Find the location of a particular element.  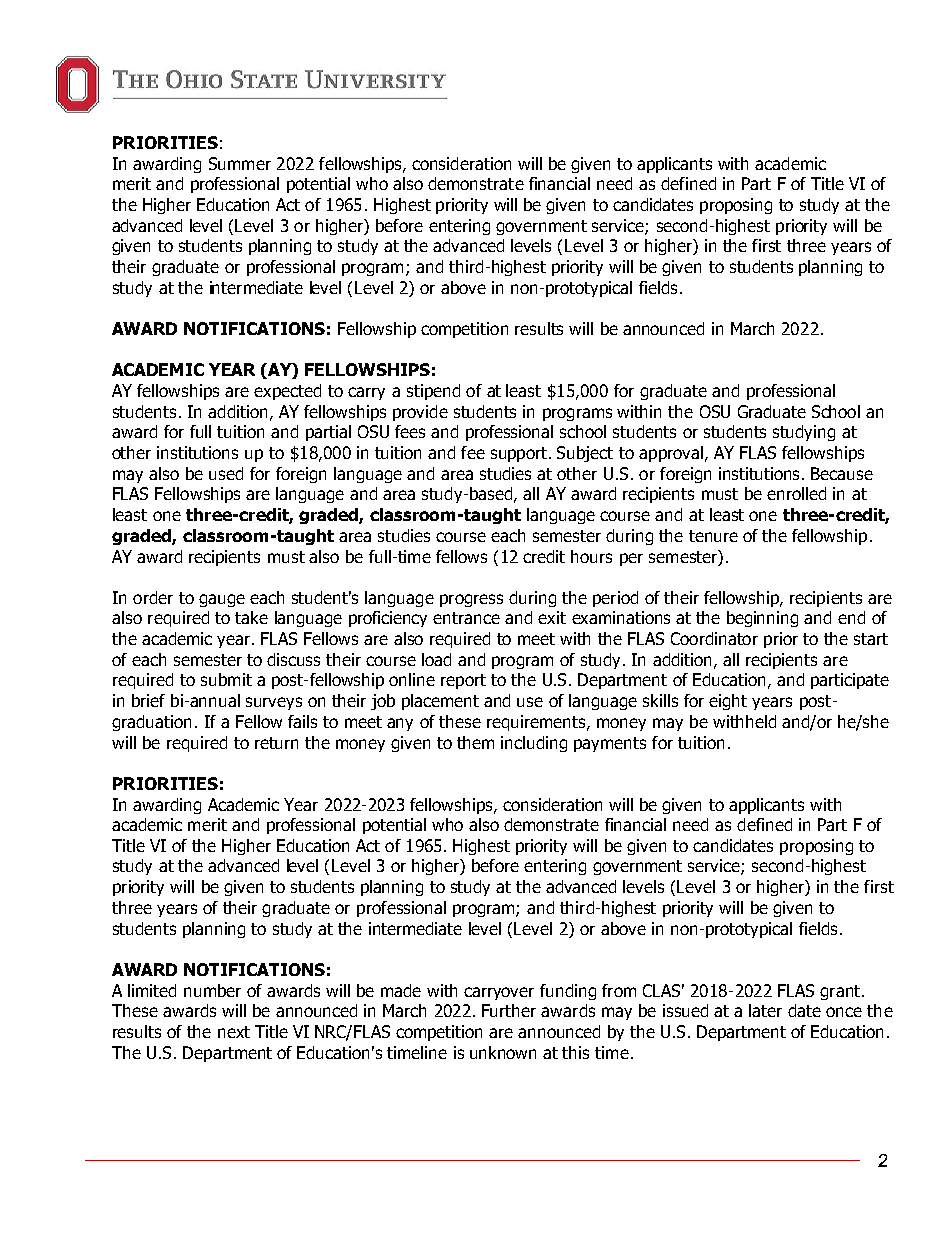

Further is located at coordinates (509, 1010).
